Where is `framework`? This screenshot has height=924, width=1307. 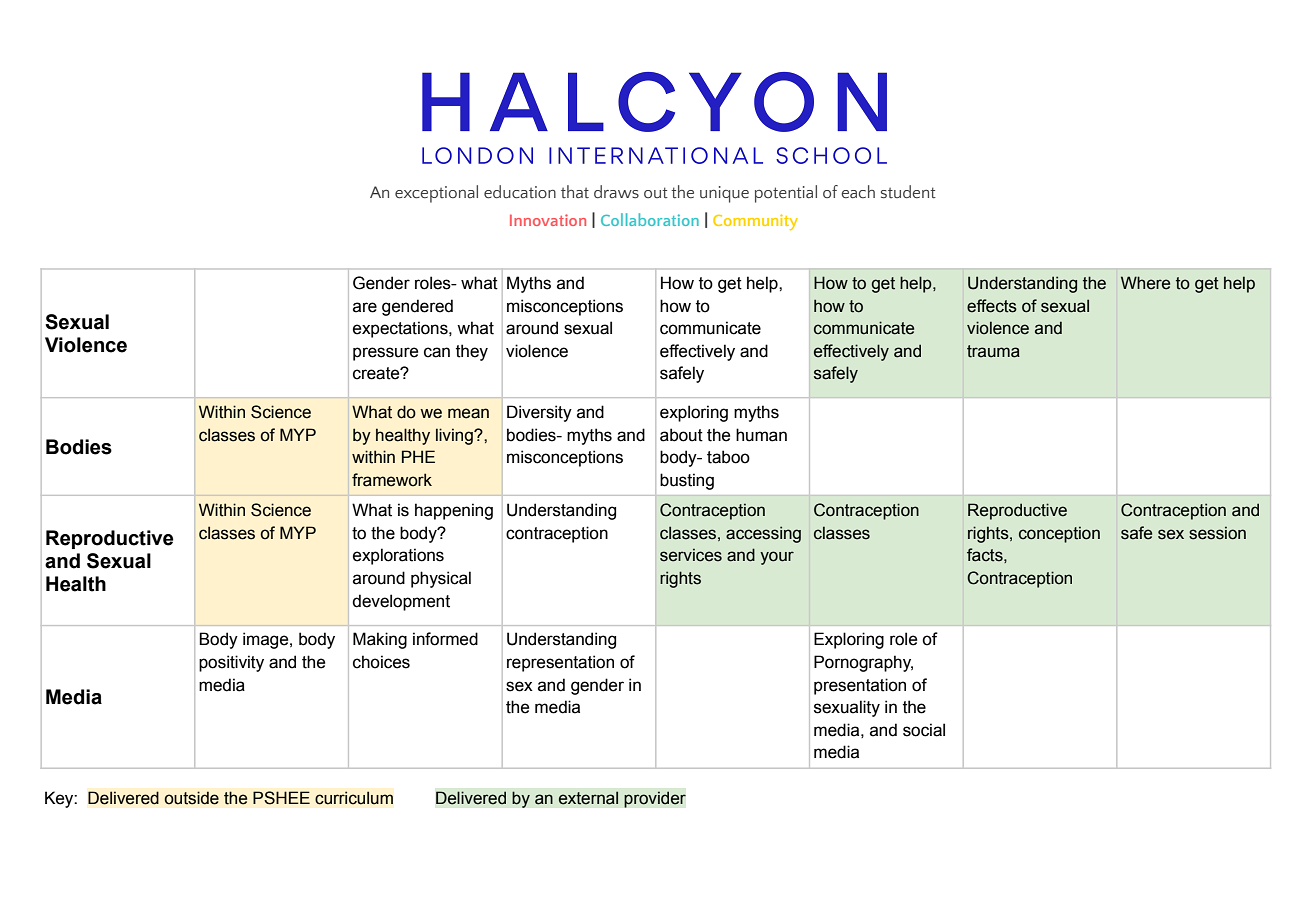 framework is located at coordinates (392, 480).
